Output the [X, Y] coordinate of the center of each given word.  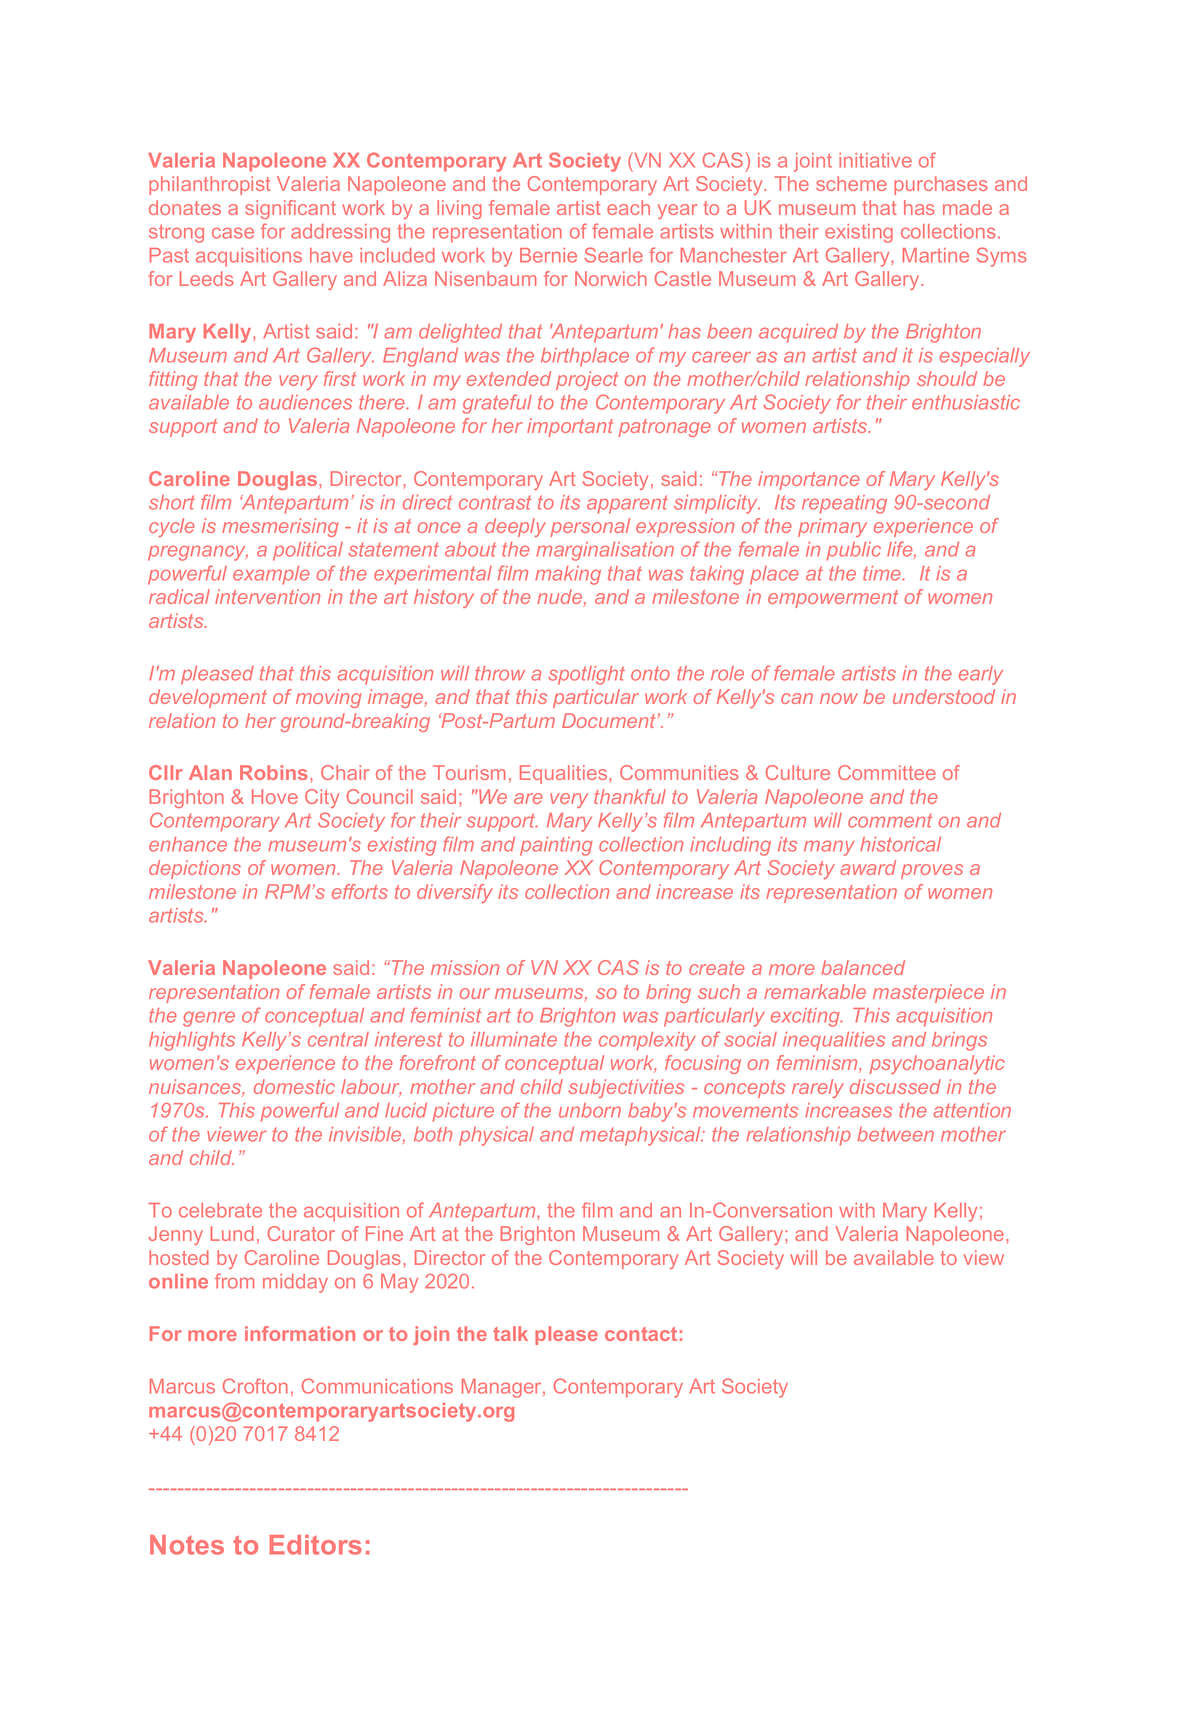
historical [900, 844]
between [895, 1134]
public [854, 551]
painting [556, 846]
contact [641, 1334]
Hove [275, 796]
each [628, 207]
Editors [316, 1545]
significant [290, 209]
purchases [941, 185]
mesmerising [280, 527]
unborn [590, 1110]
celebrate [220, 1210]
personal [590, 527]
